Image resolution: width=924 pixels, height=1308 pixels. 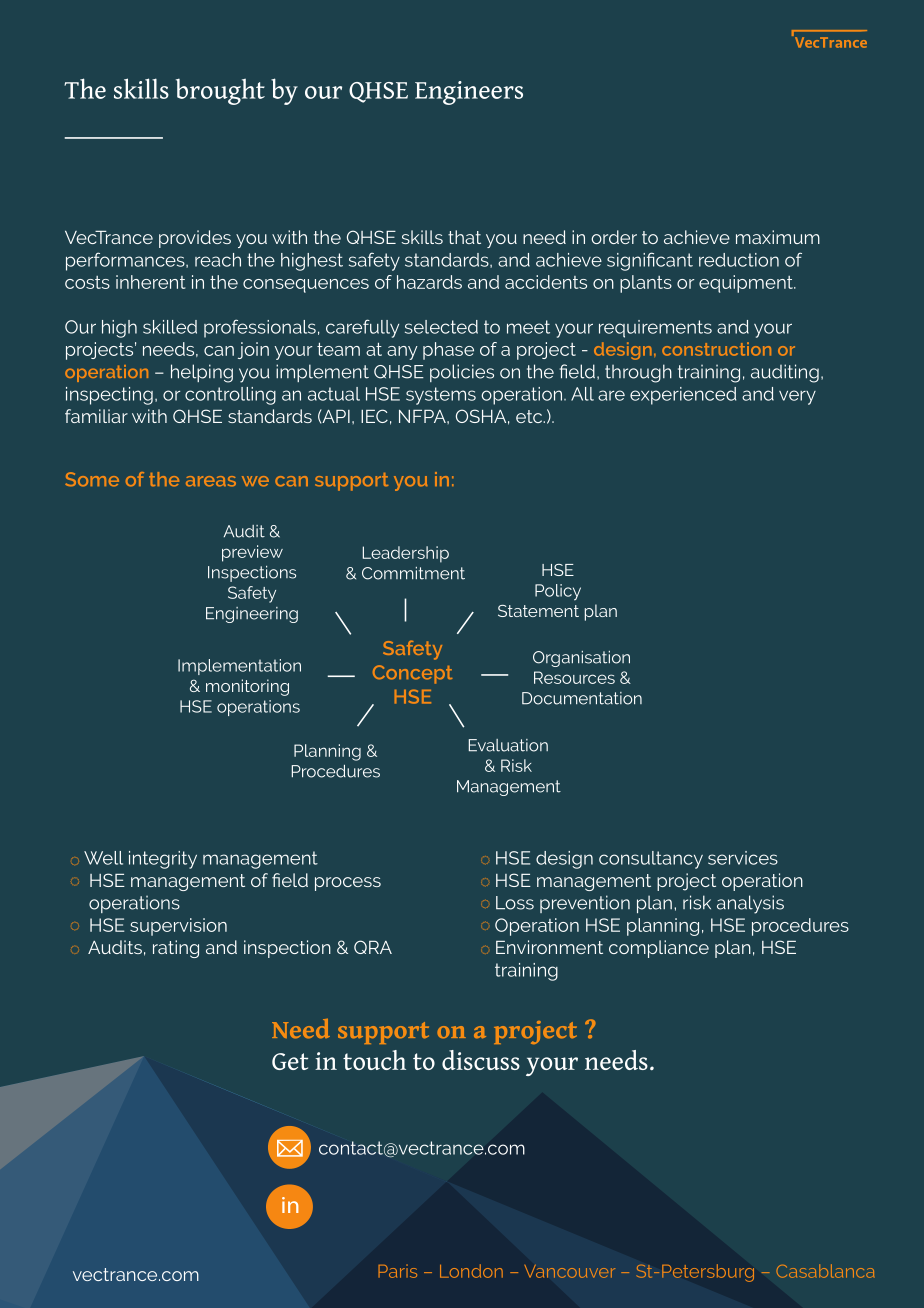 What do you see at coordinates (471, 1271) in the screenshot?
I see `London` at bounding box center [471, 1271].
